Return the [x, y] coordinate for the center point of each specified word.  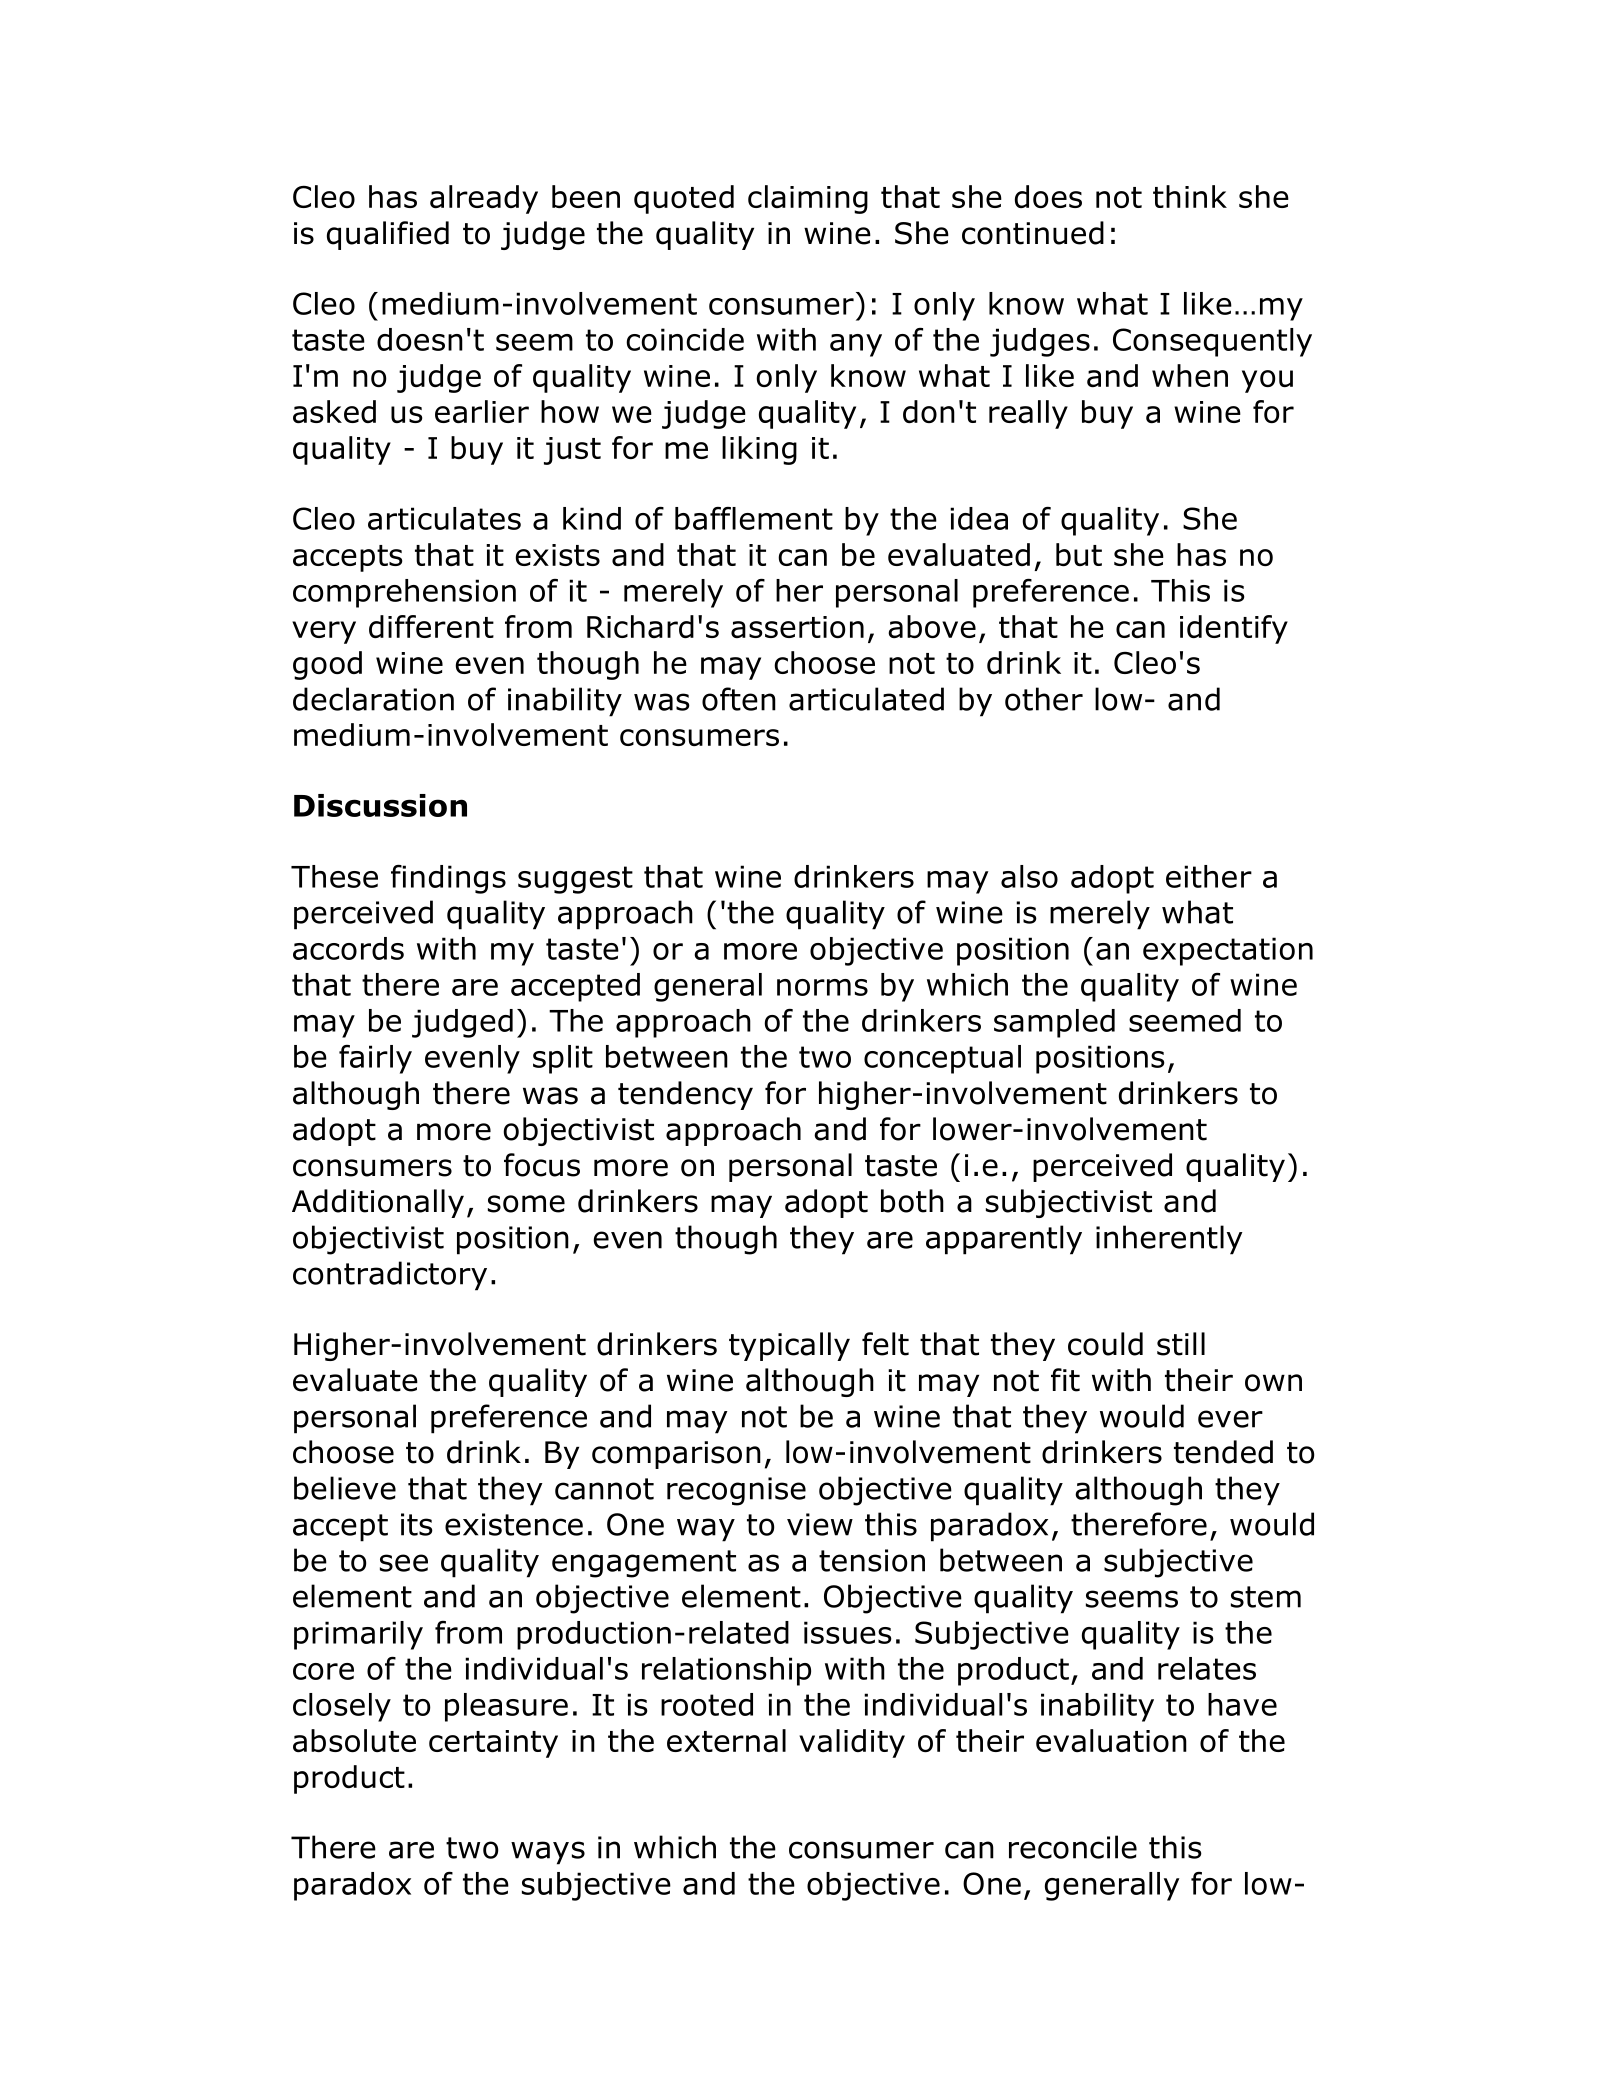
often [739, 699]
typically [789, 1346]
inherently [1169, 1240]
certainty [493, 1744]
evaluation [1111, 1740]
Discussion [380, 805]
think [1190, 196]
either [1209, 876]
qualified [388, 235]
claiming [808, 199]
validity [852, 1743]
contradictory [390, 1276]
